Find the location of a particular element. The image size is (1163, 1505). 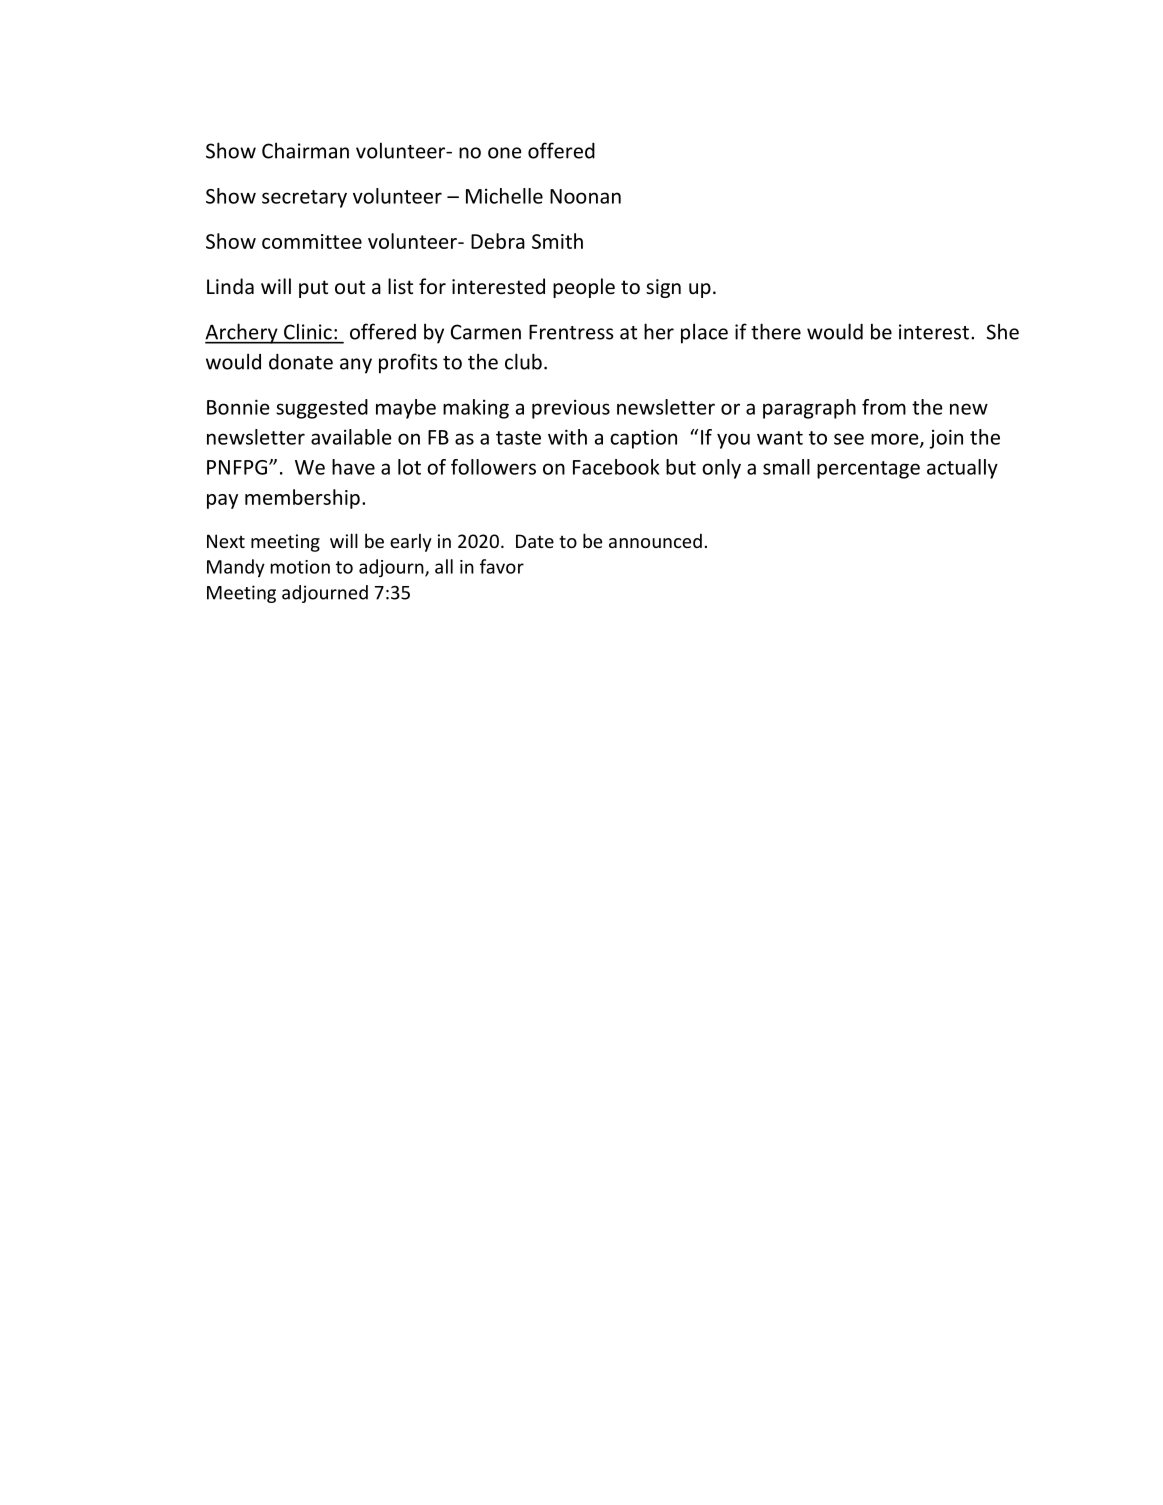

percentage is located at coordinates (868, 470).
